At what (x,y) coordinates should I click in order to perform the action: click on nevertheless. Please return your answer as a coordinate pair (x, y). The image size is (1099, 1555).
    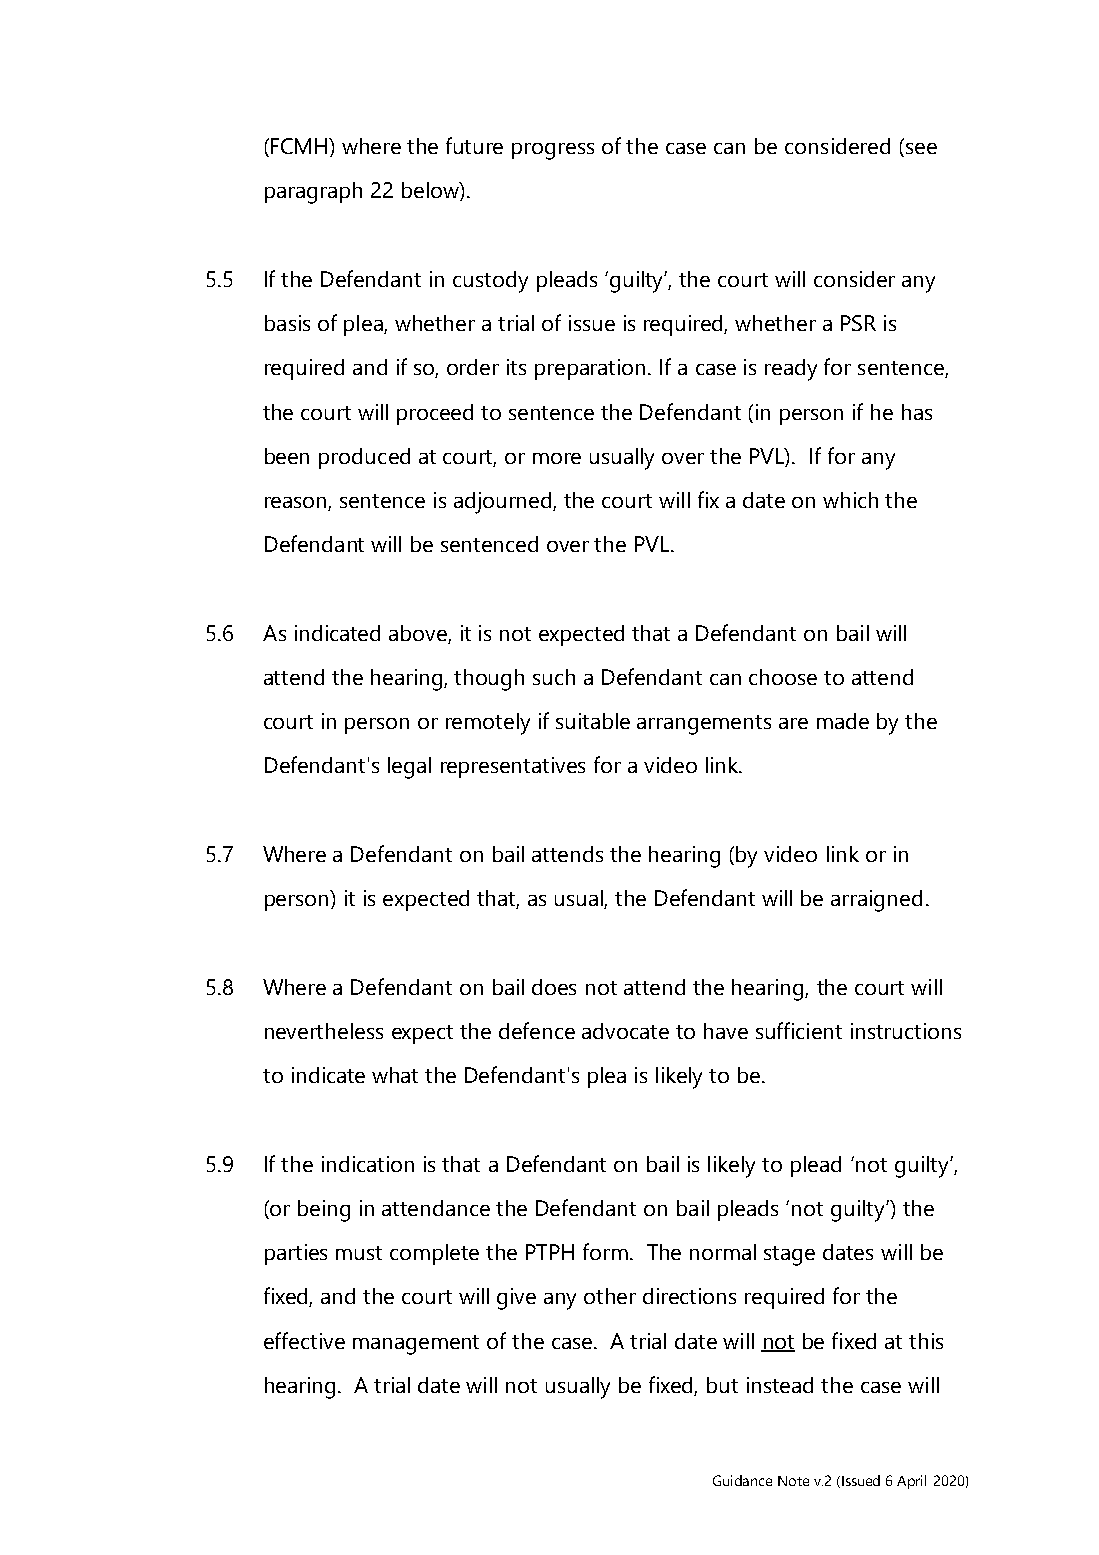
    Looking at the image, I should click on (324, 1031).
